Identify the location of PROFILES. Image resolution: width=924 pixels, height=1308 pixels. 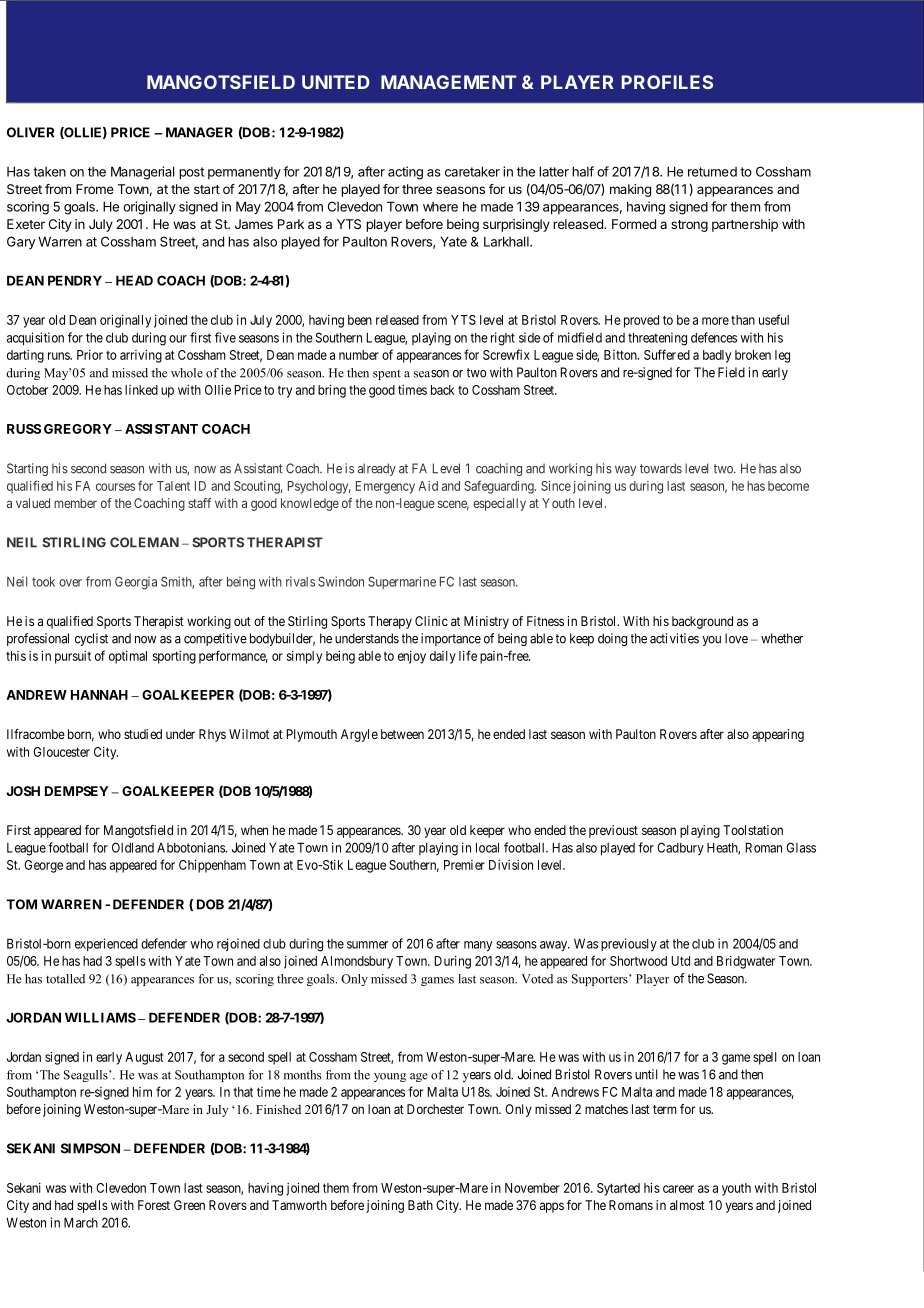
(667, 82).
